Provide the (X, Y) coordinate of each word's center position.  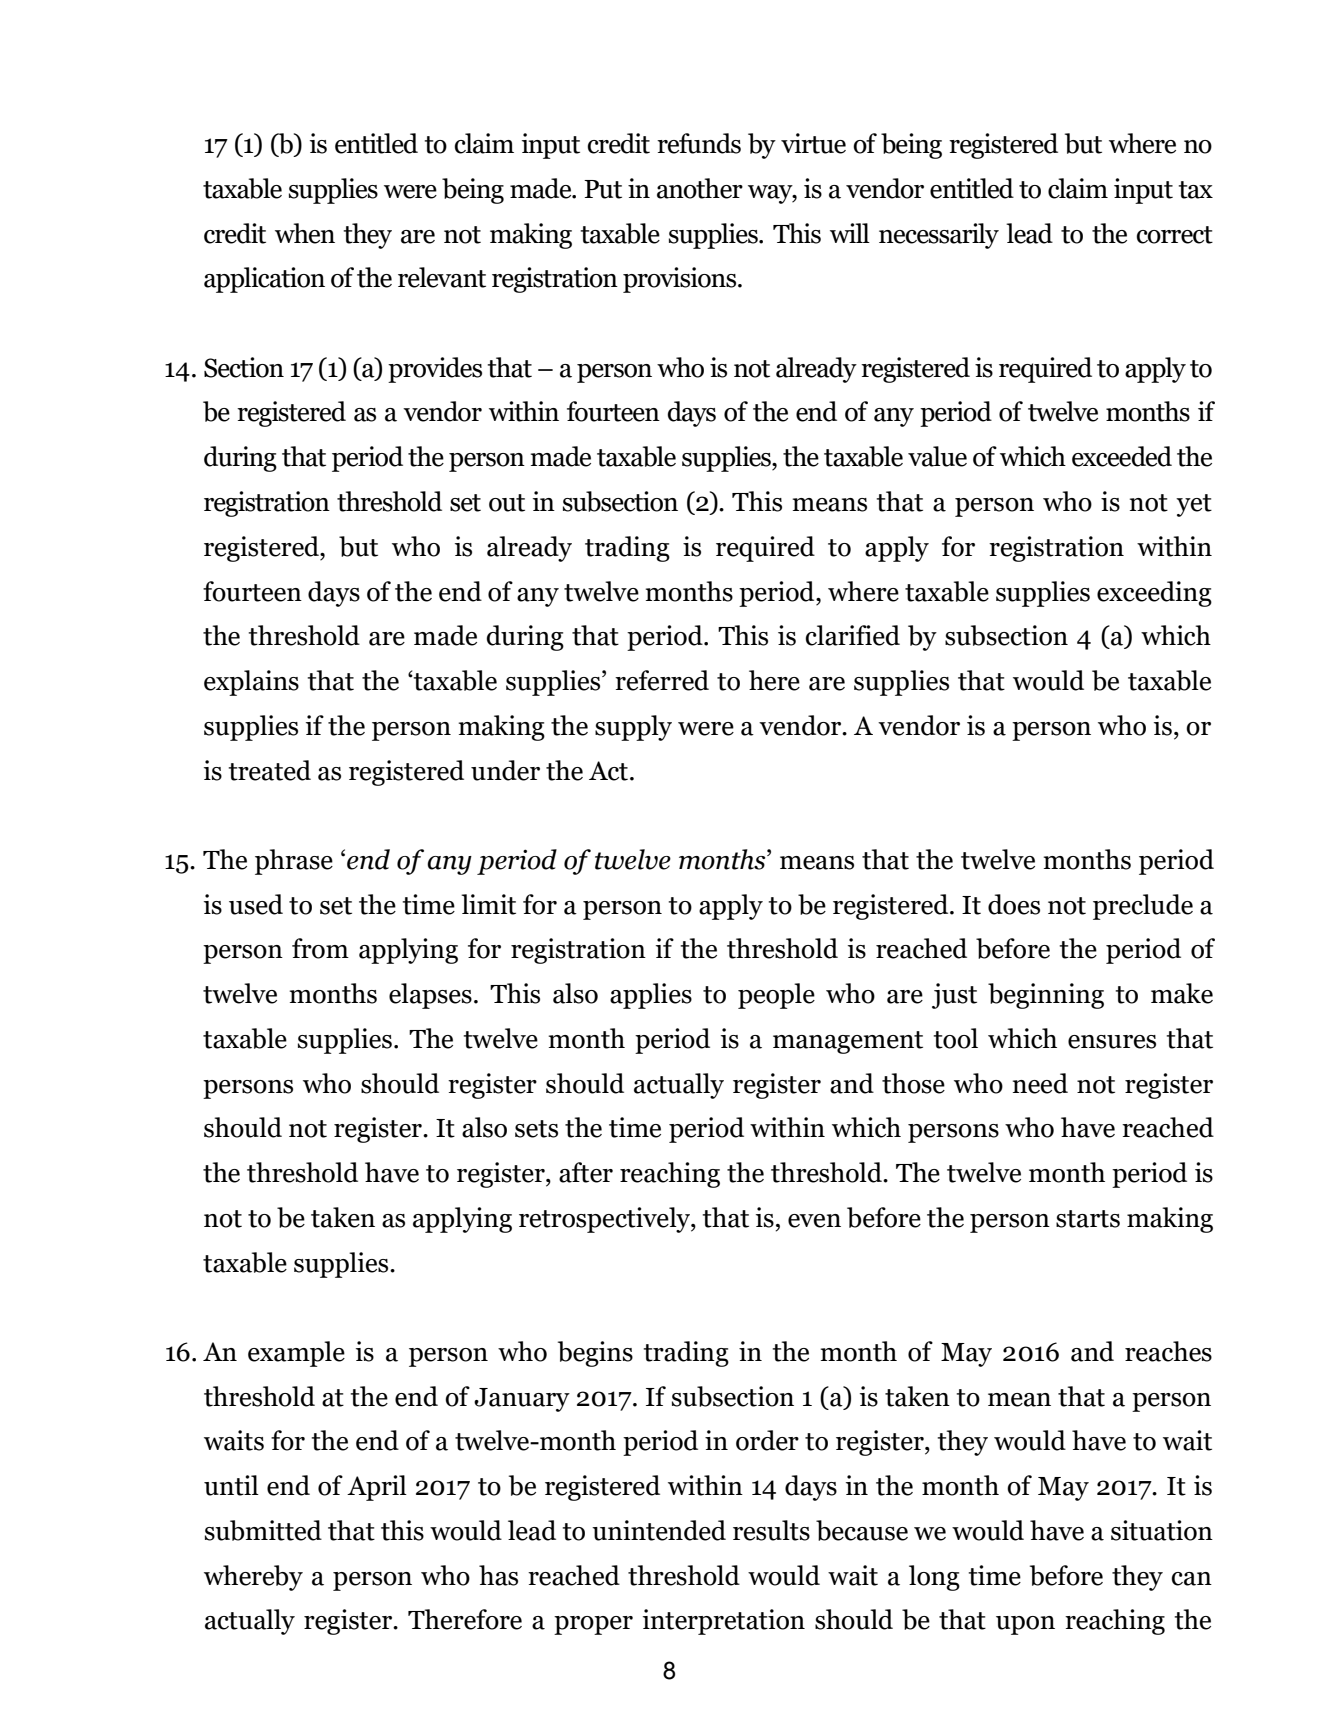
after (586, 1172)
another (700, 188)
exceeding (1154, 594)
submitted (263, 1530)
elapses (430, 996)
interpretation (724, 1622)
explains (251, 683)
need (1040, 1083)
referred (662, 680)
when (305, 233)
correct (1174, 235)
